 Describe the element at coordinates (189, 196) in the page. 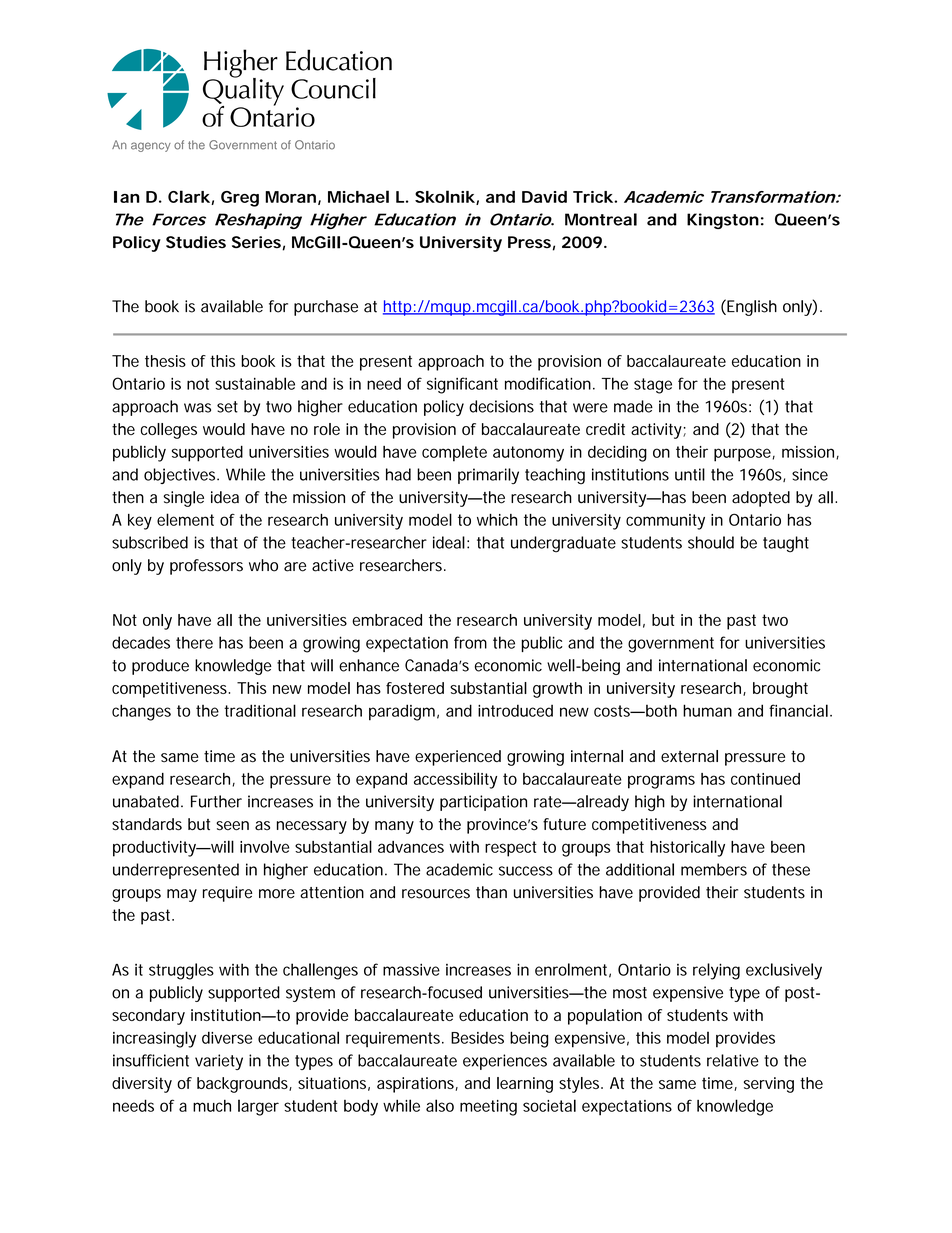

I see `Clark` at that location.
